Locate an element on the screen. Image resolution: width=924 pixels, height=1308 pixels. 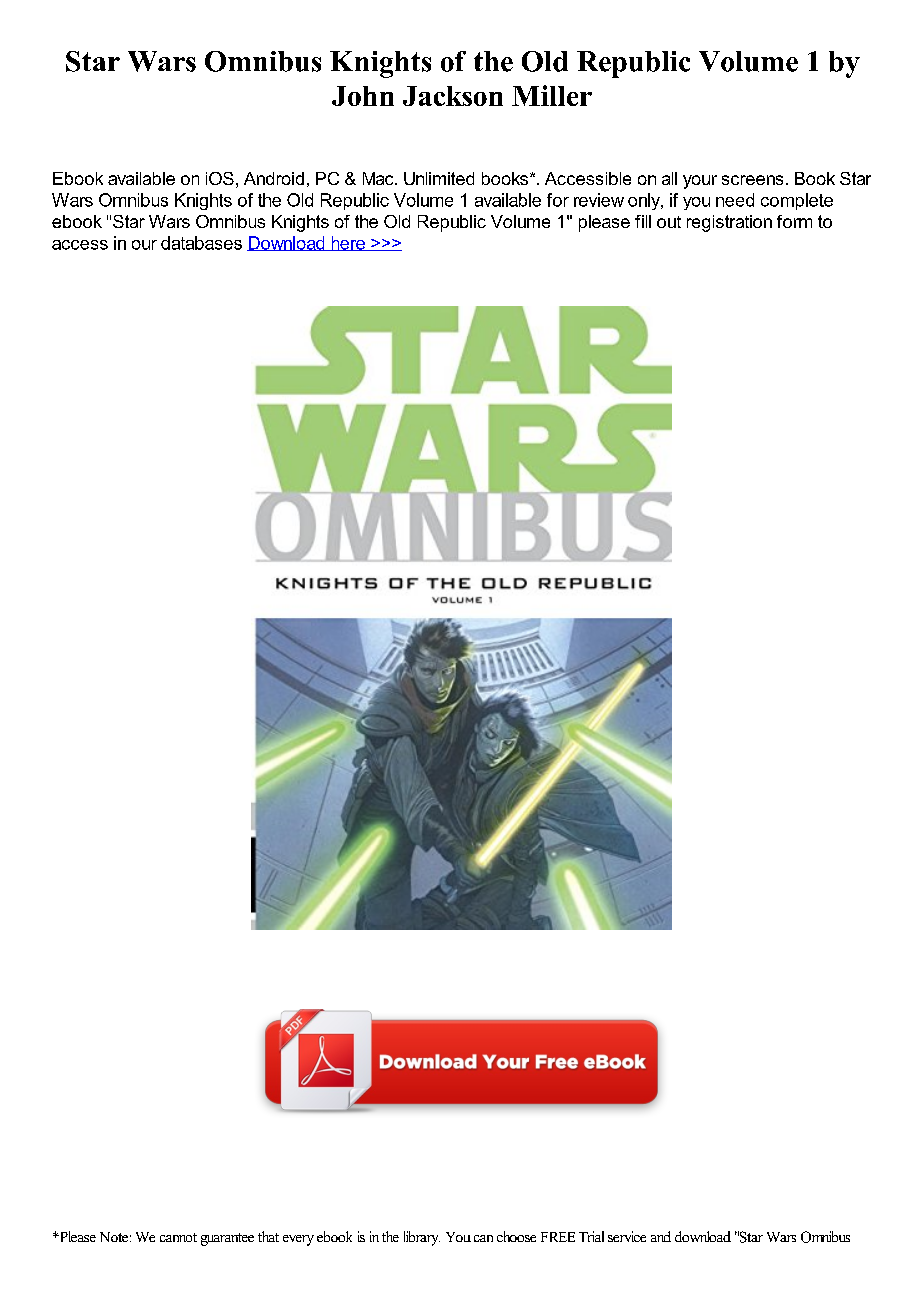
choose is located at coordinates (516, 1236).
